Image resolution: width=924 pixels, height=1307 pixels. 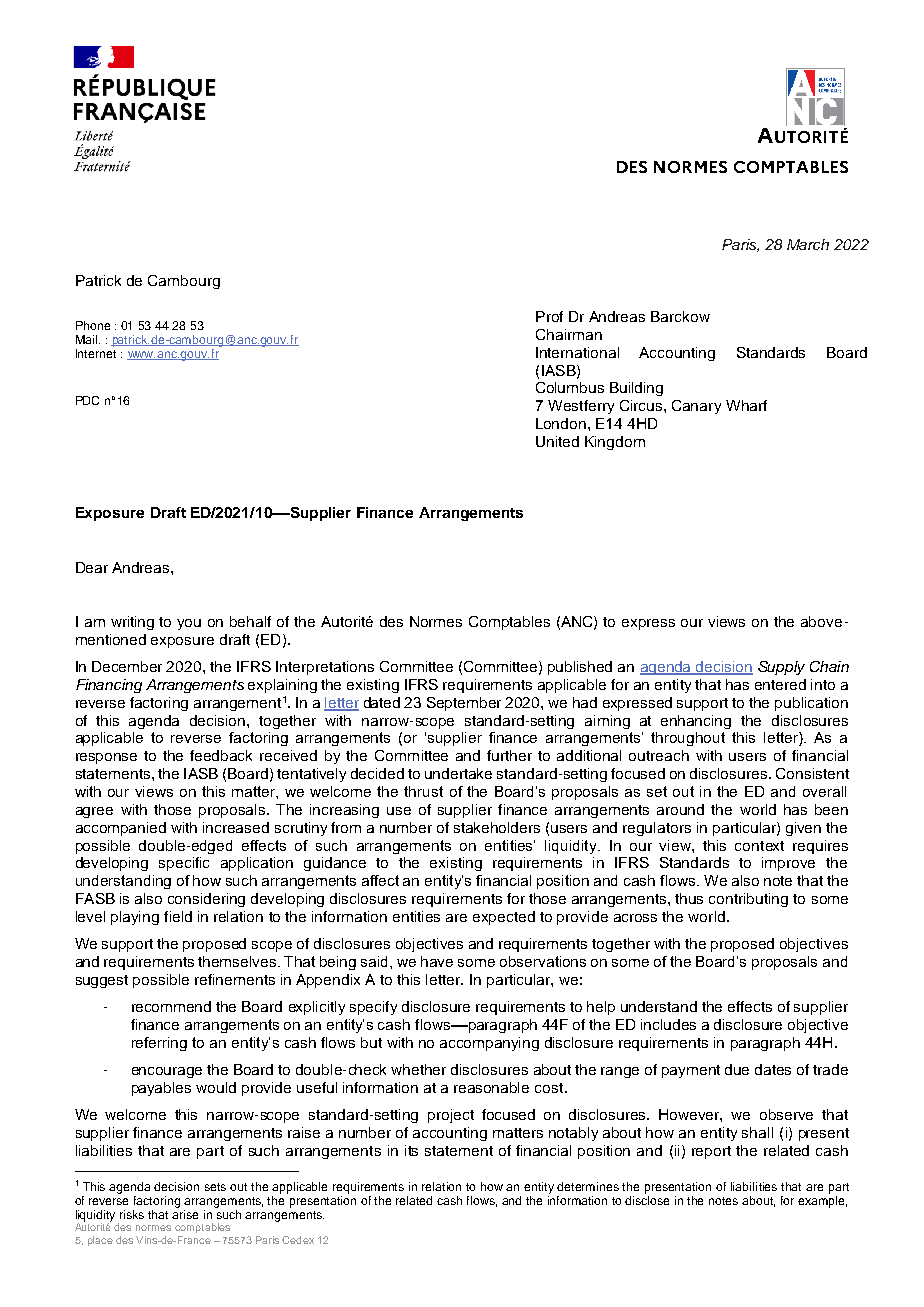 What do you see at coordinates (411, 1150) in the screenshot?
I see `its` at bounding box center [411, 1150].
